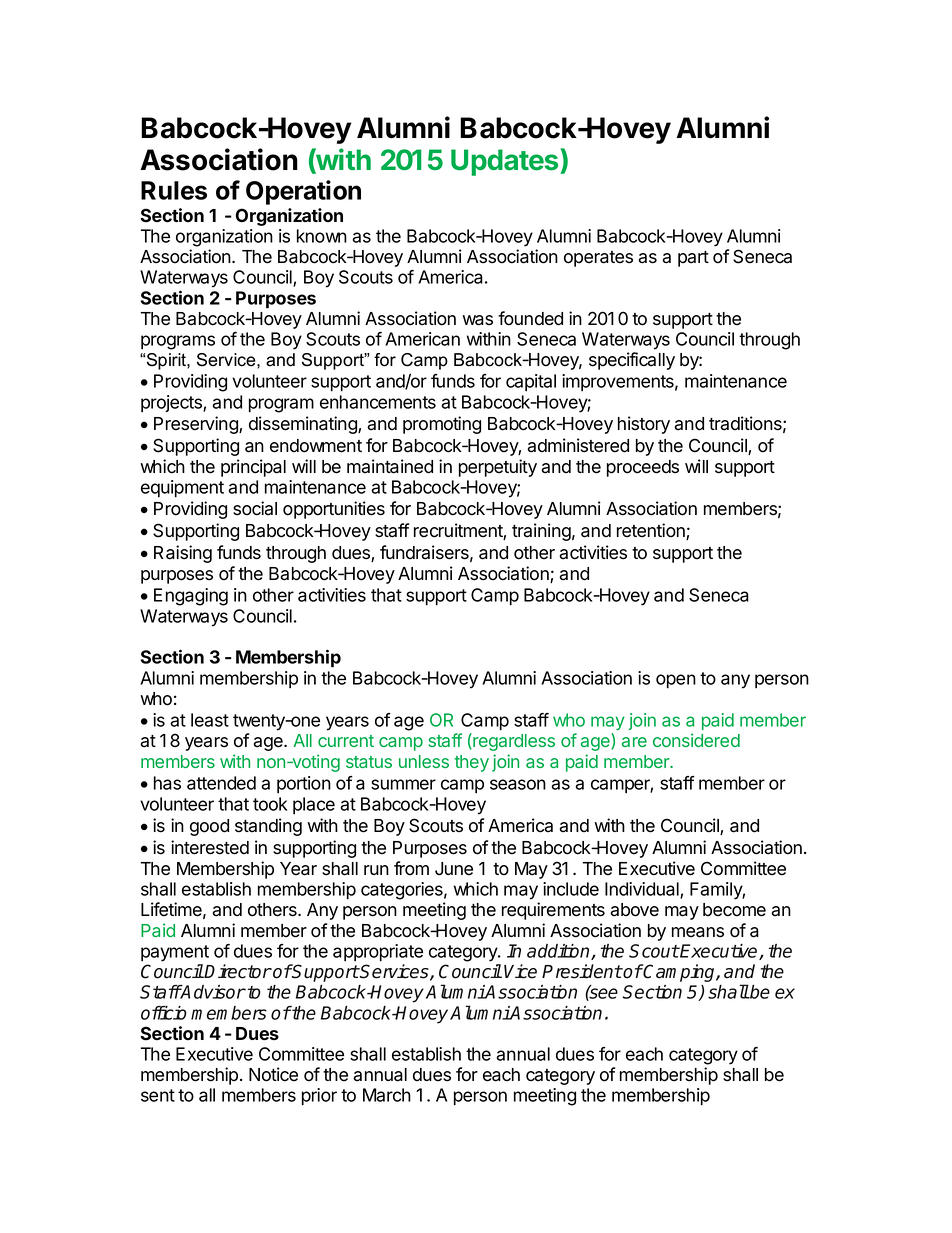  Describe the element at coordinates (197, 425) in the screenshot. I see `Preserving` at that location.
